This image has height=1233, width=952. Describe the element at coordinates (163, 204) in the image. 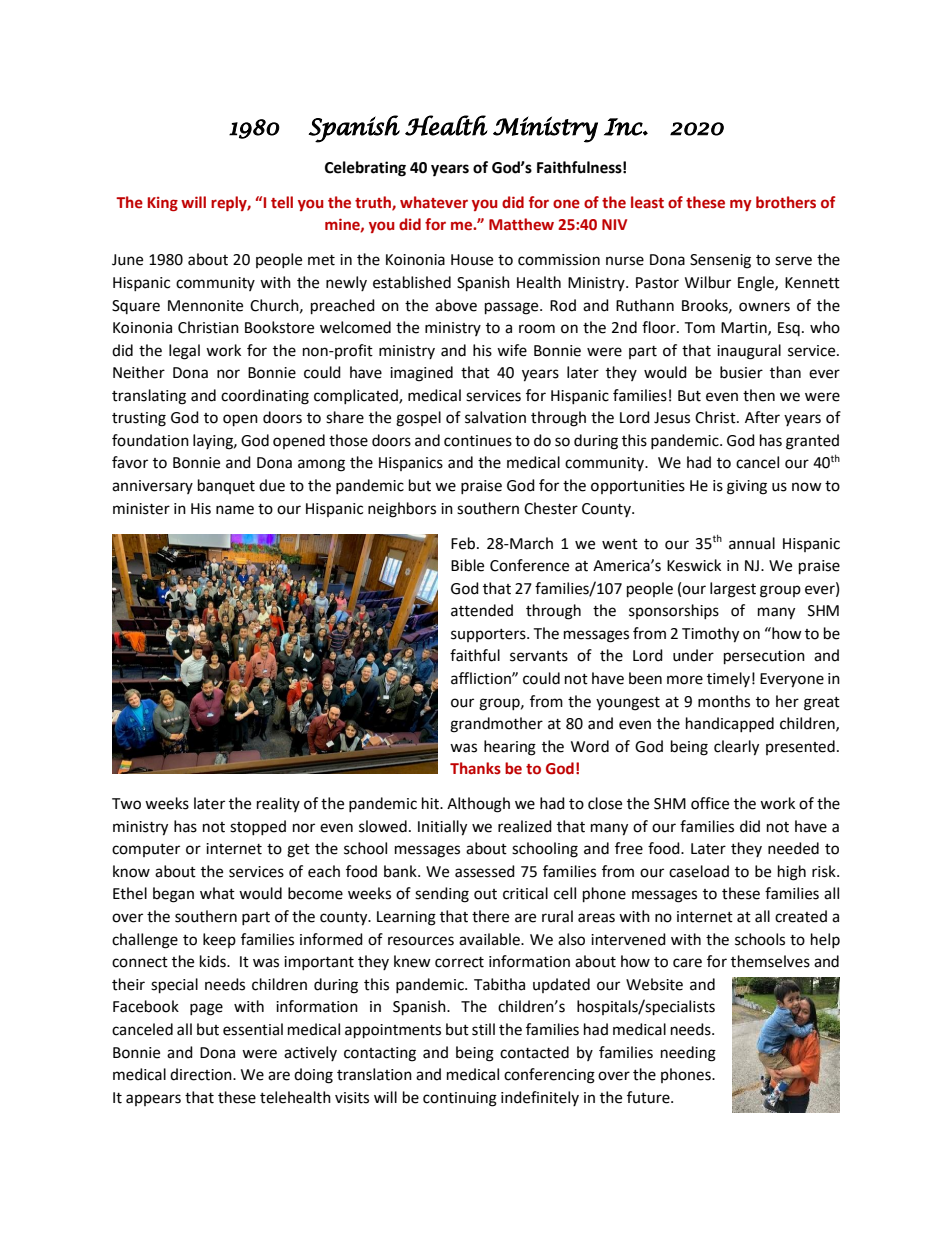

I see `King` at that location.
